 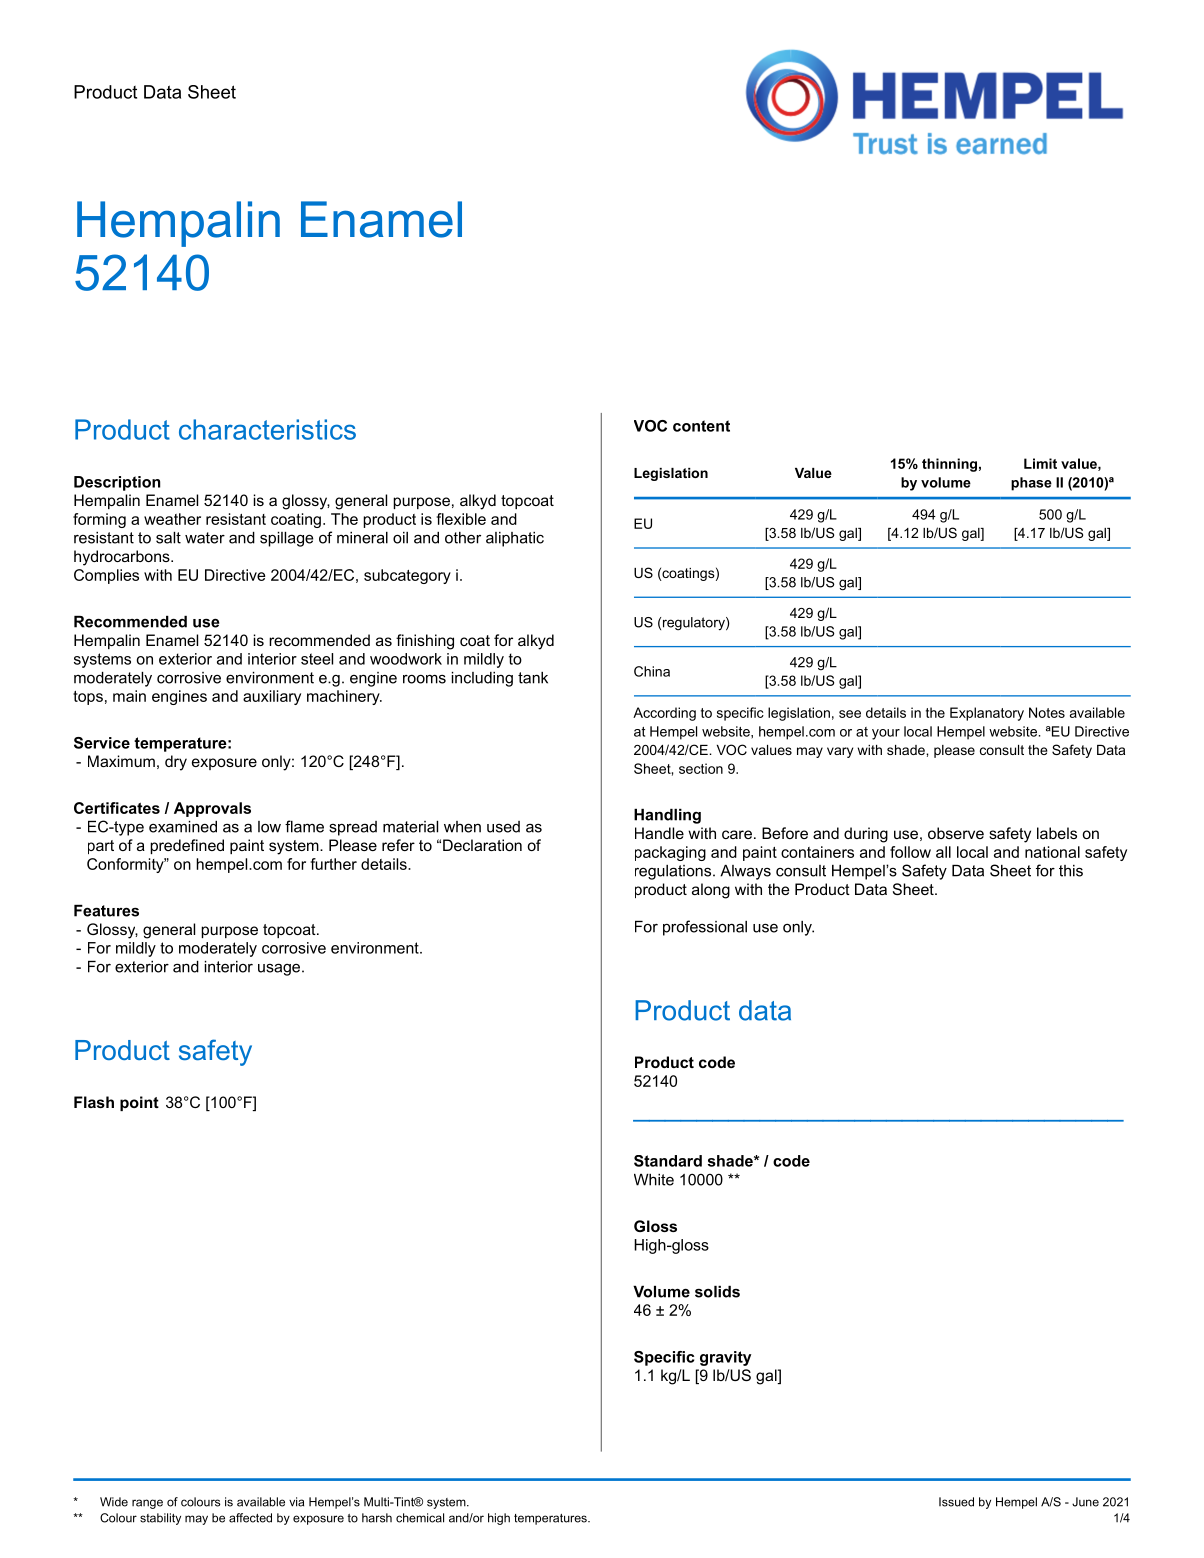 I want to click on professional, so click(x=705, y=928).
